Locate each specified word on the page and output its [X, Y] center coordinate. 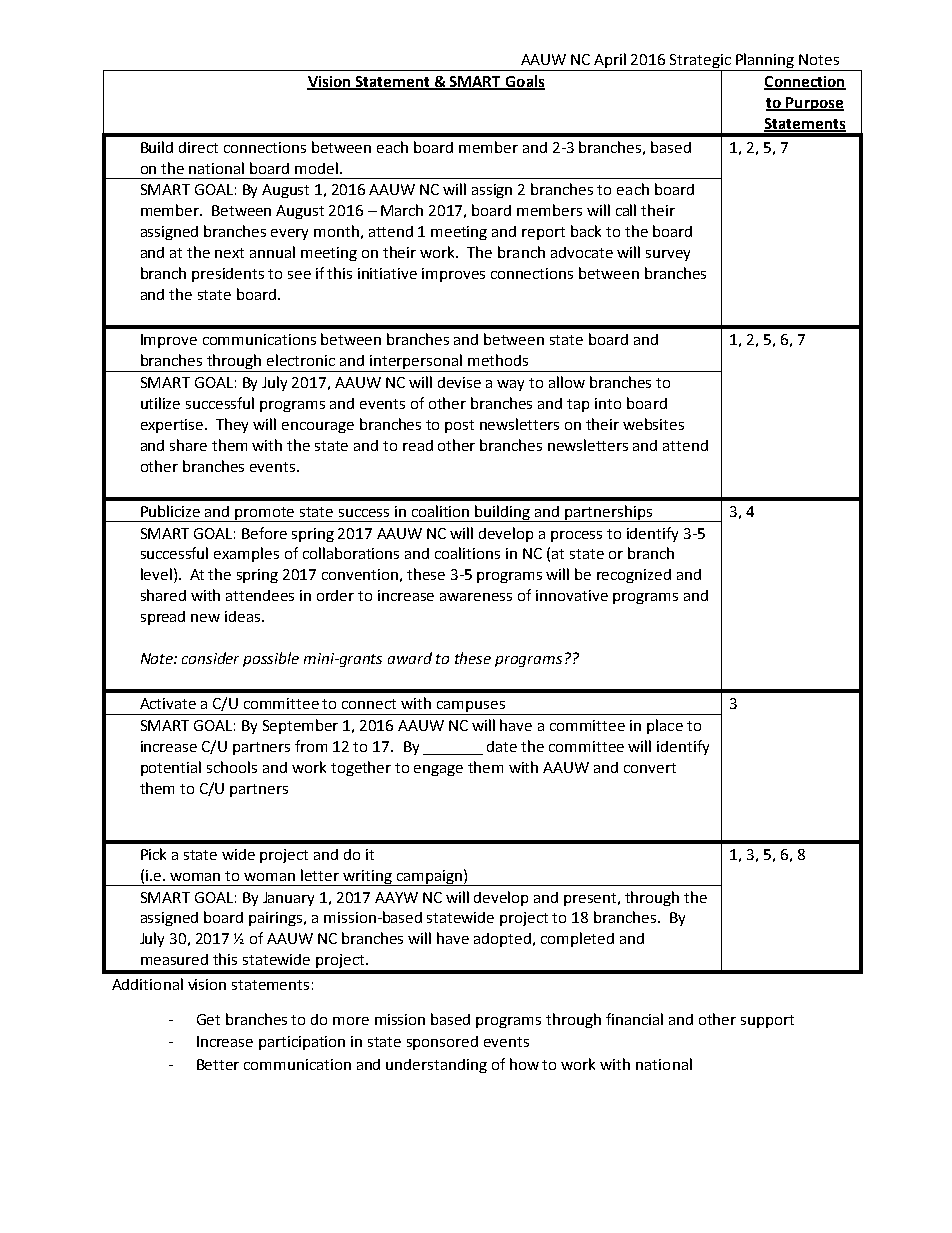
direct [198, 147]
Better [218, 1064]
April [611, 62]
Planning [765, 62]
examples [246, 554]
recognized [634, 576]
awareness [476, 597]
